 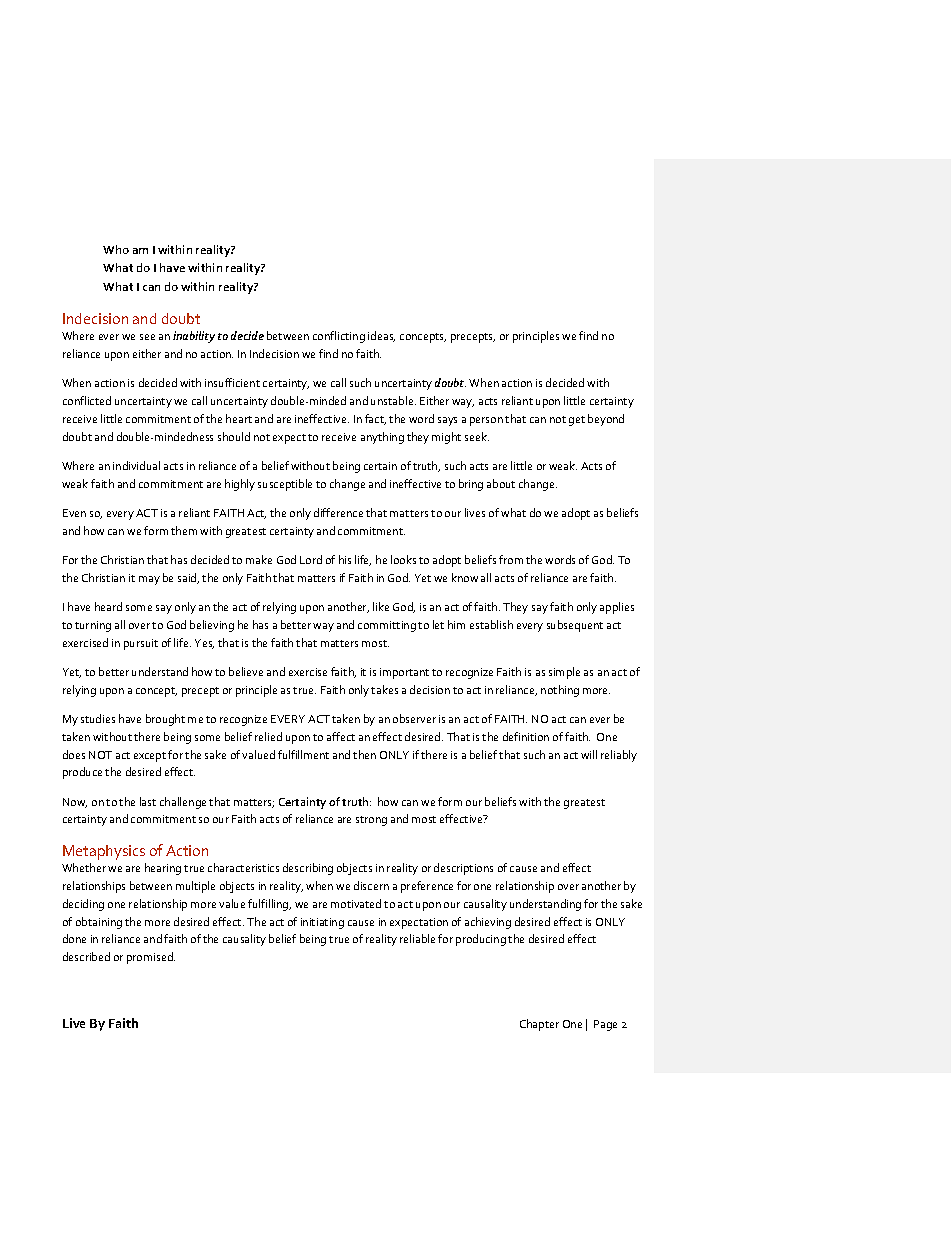 What do you see at coordinates (116, 249) in the image?
I see `Who` at bounding box center [116, 249].
